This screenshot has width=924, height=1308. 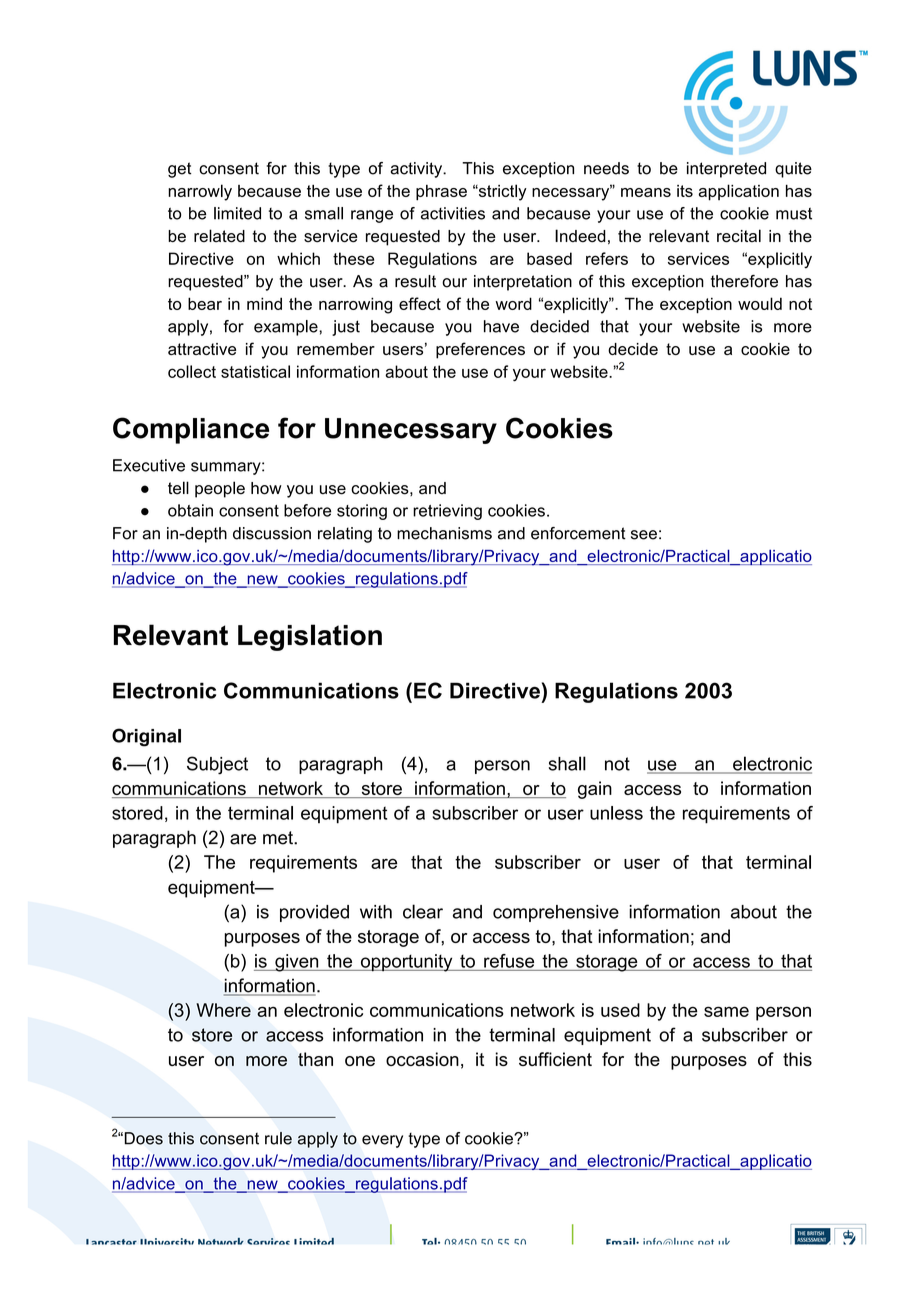 I want to click on limited, so click(x=237, y=213).
